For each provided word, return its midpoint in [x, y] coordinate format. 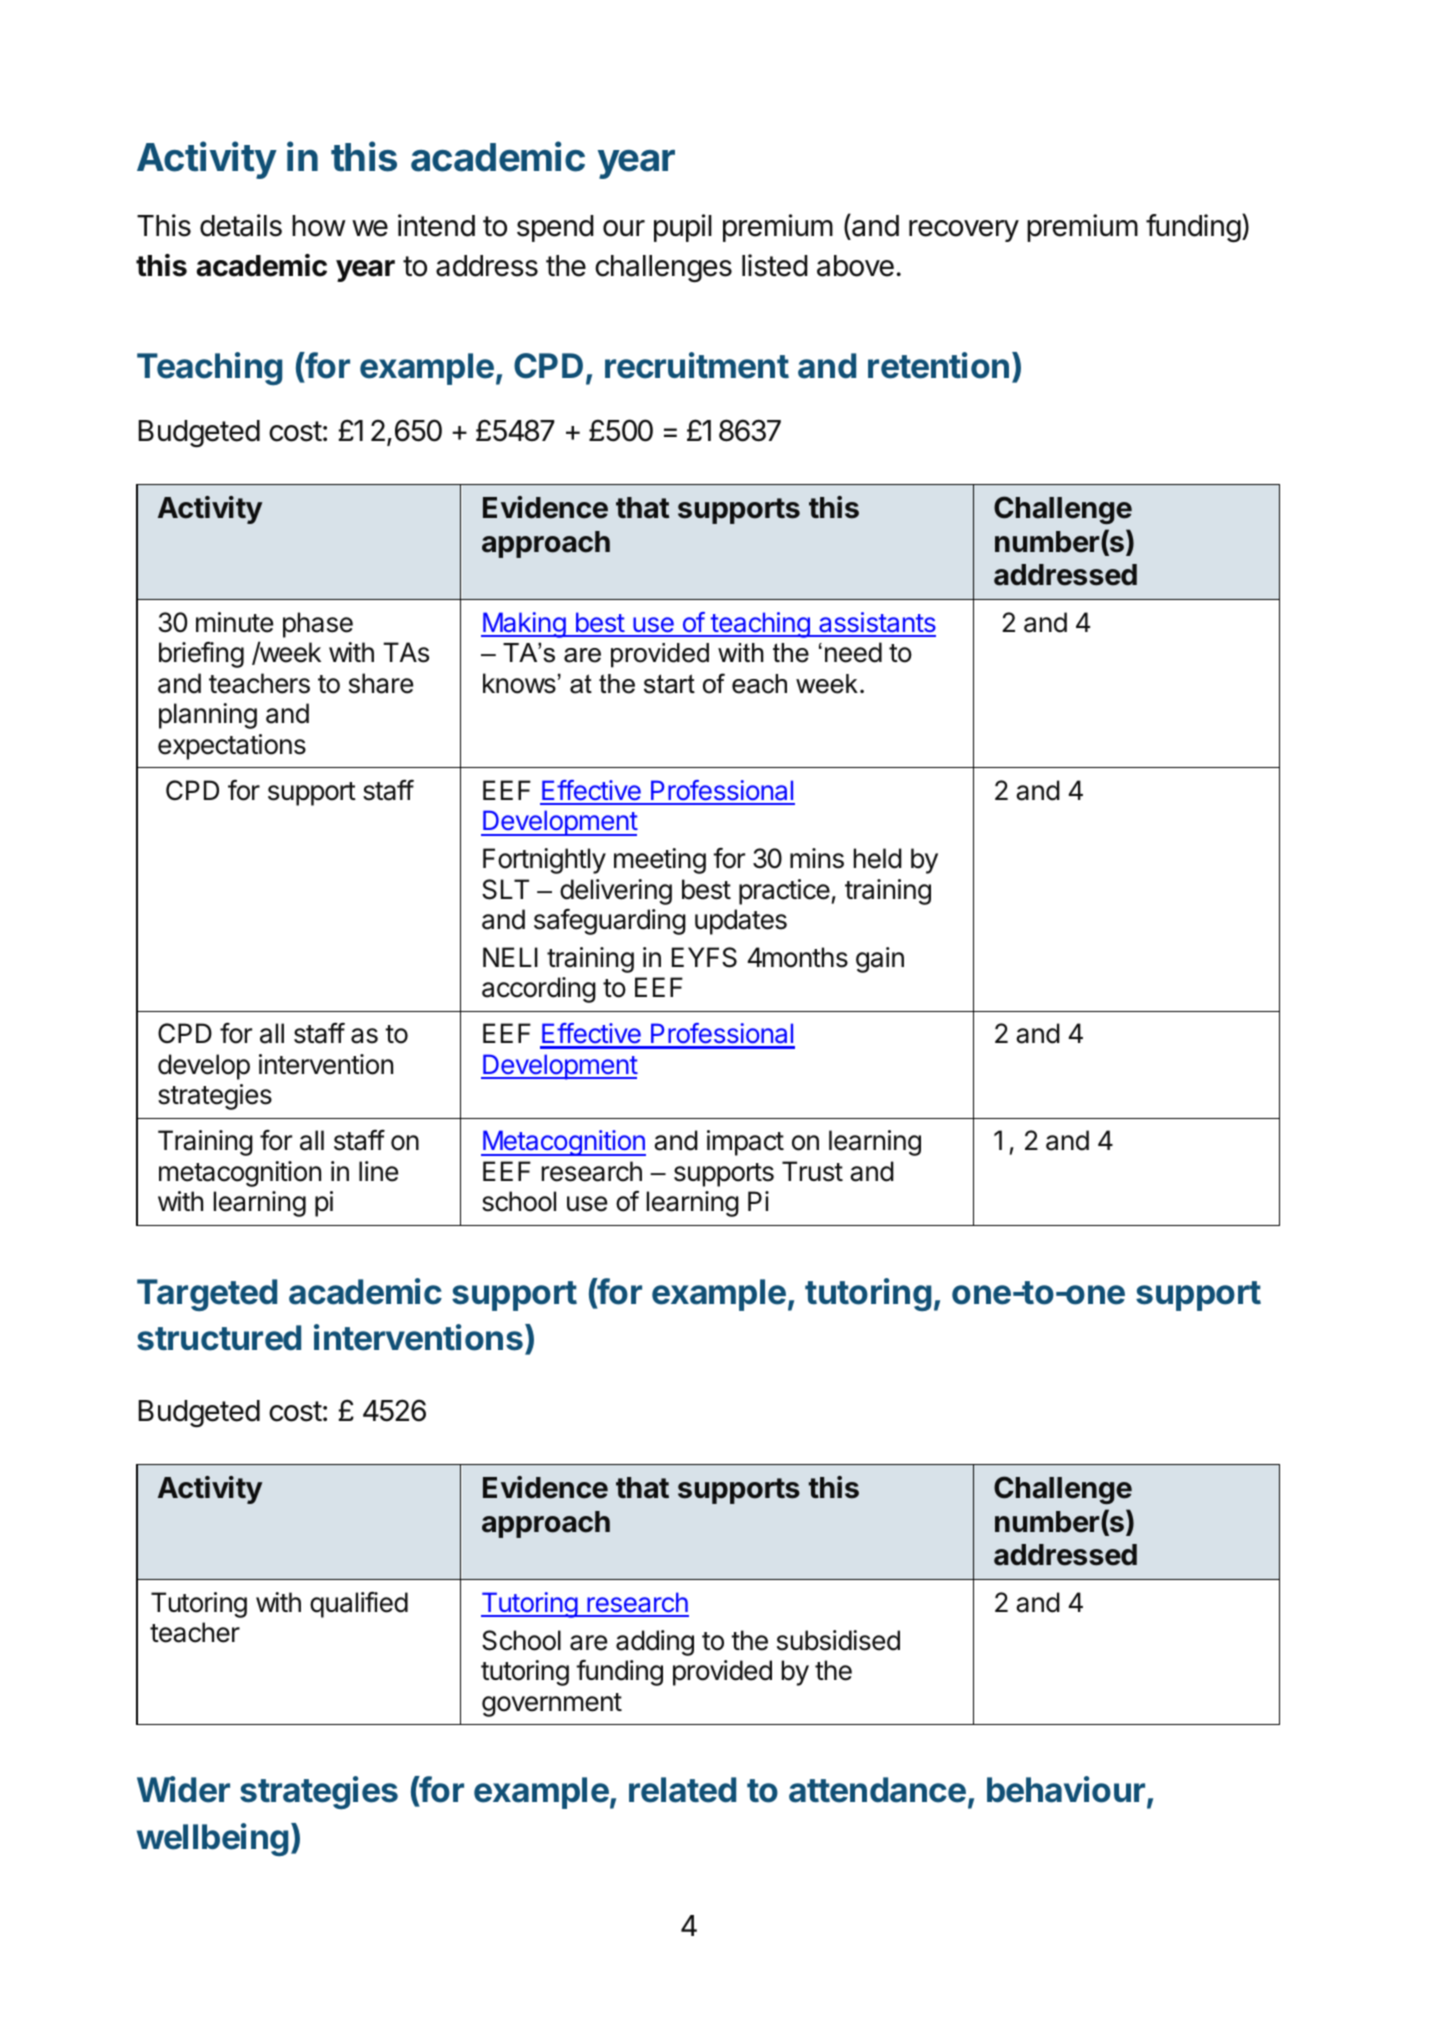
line [378, 1171]
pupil [683, 228]
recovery [964, 231]
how [319, 226]
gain [880, 960]
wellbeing [212, 1840]
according [539, 990]
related [682, 1790]
